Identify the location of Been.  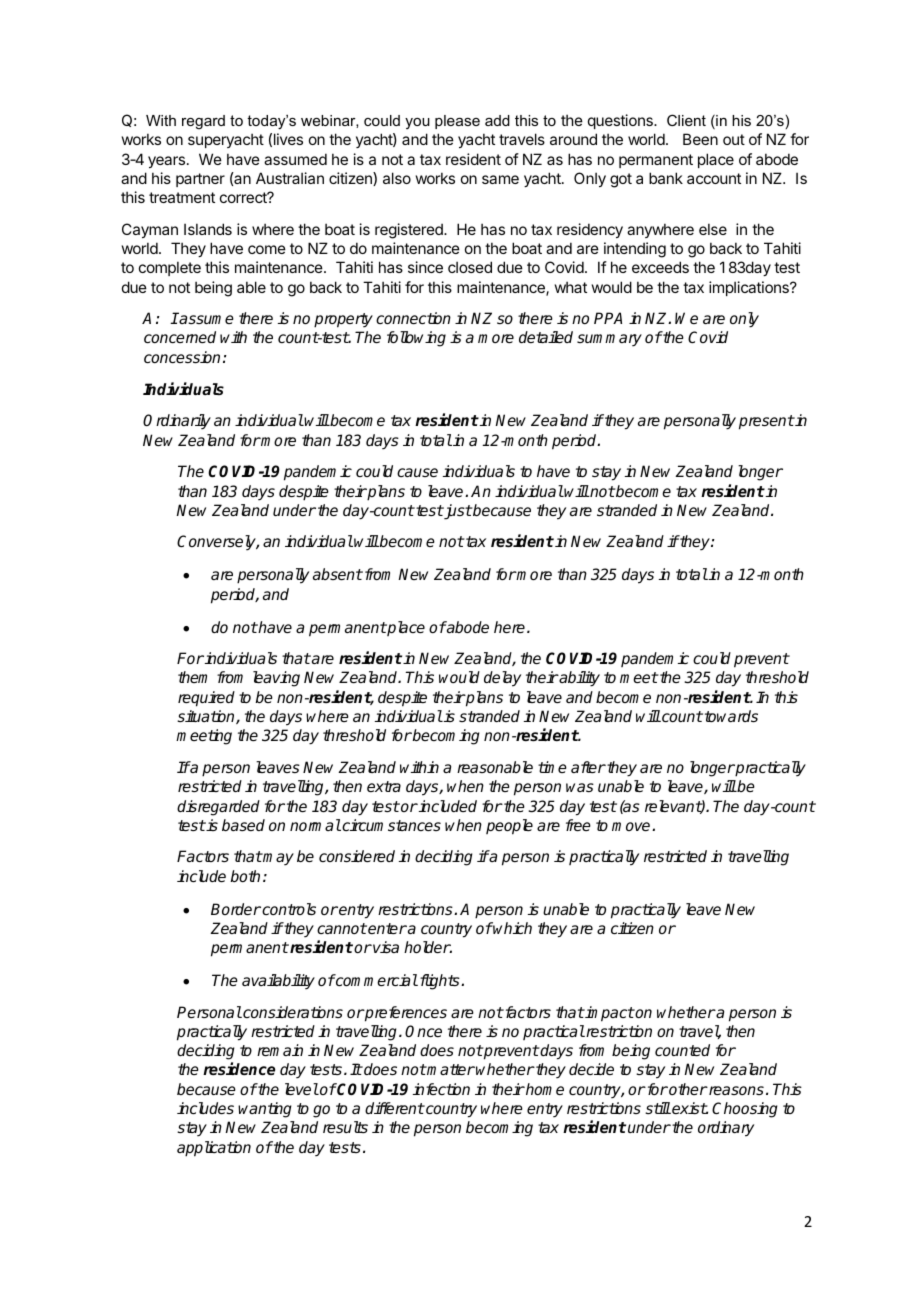
(700, 139).
